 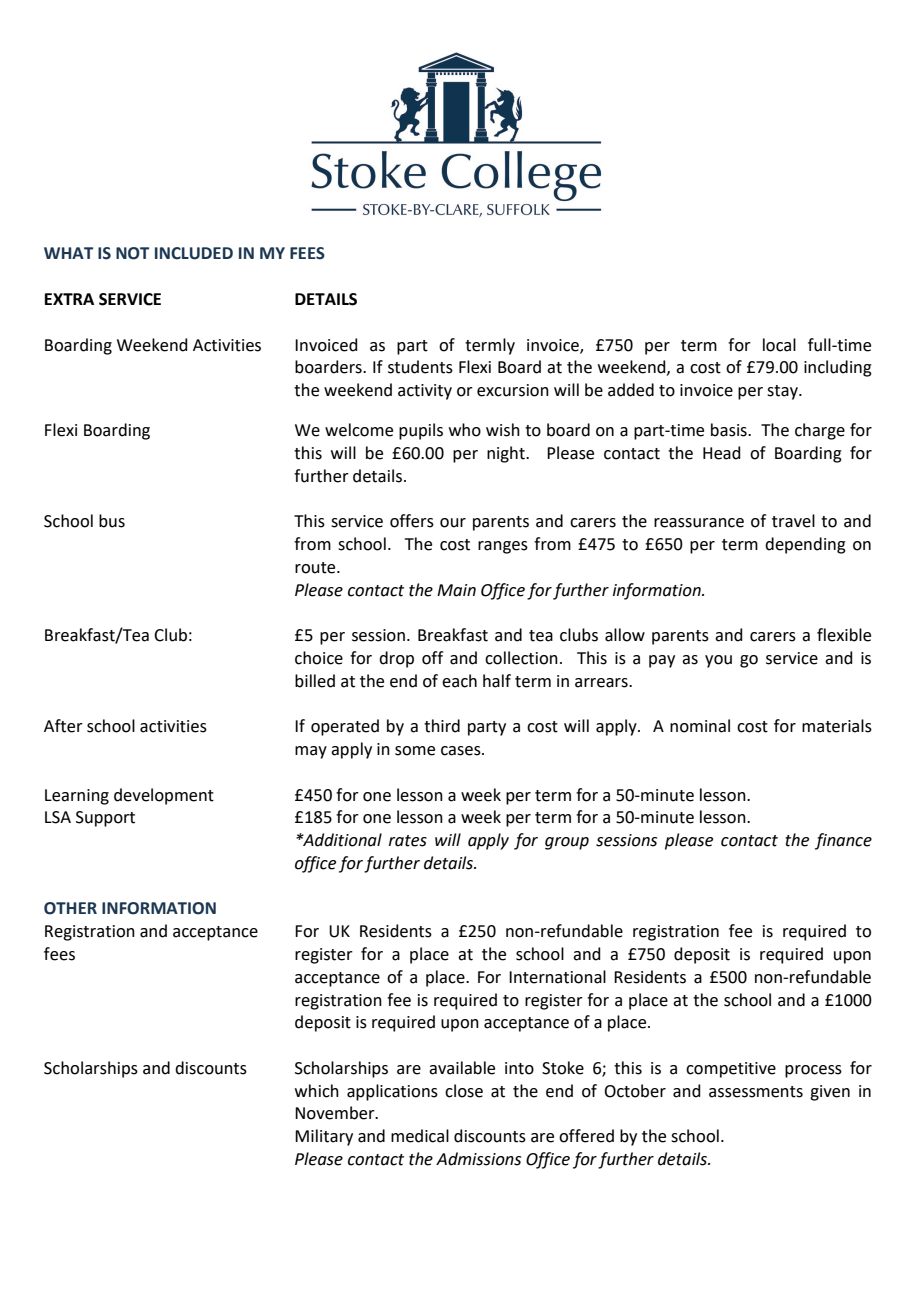 I want to click on rates, so click(x=408, y=841).
